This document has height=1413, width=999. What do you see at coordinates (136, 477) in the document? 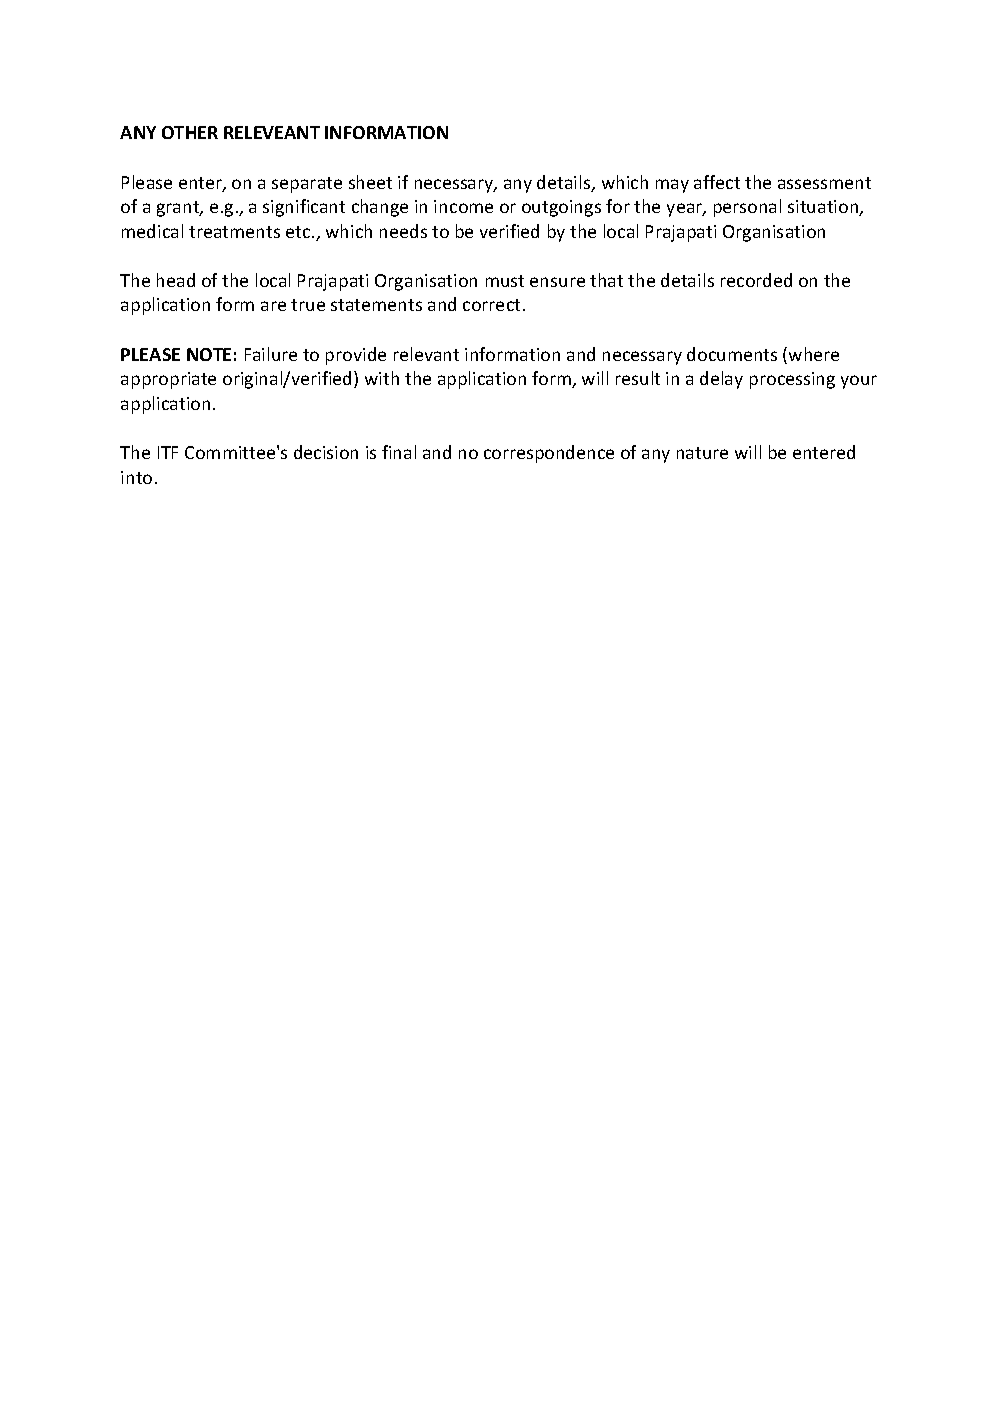
I see `into` at bounding box center [136, 477].
